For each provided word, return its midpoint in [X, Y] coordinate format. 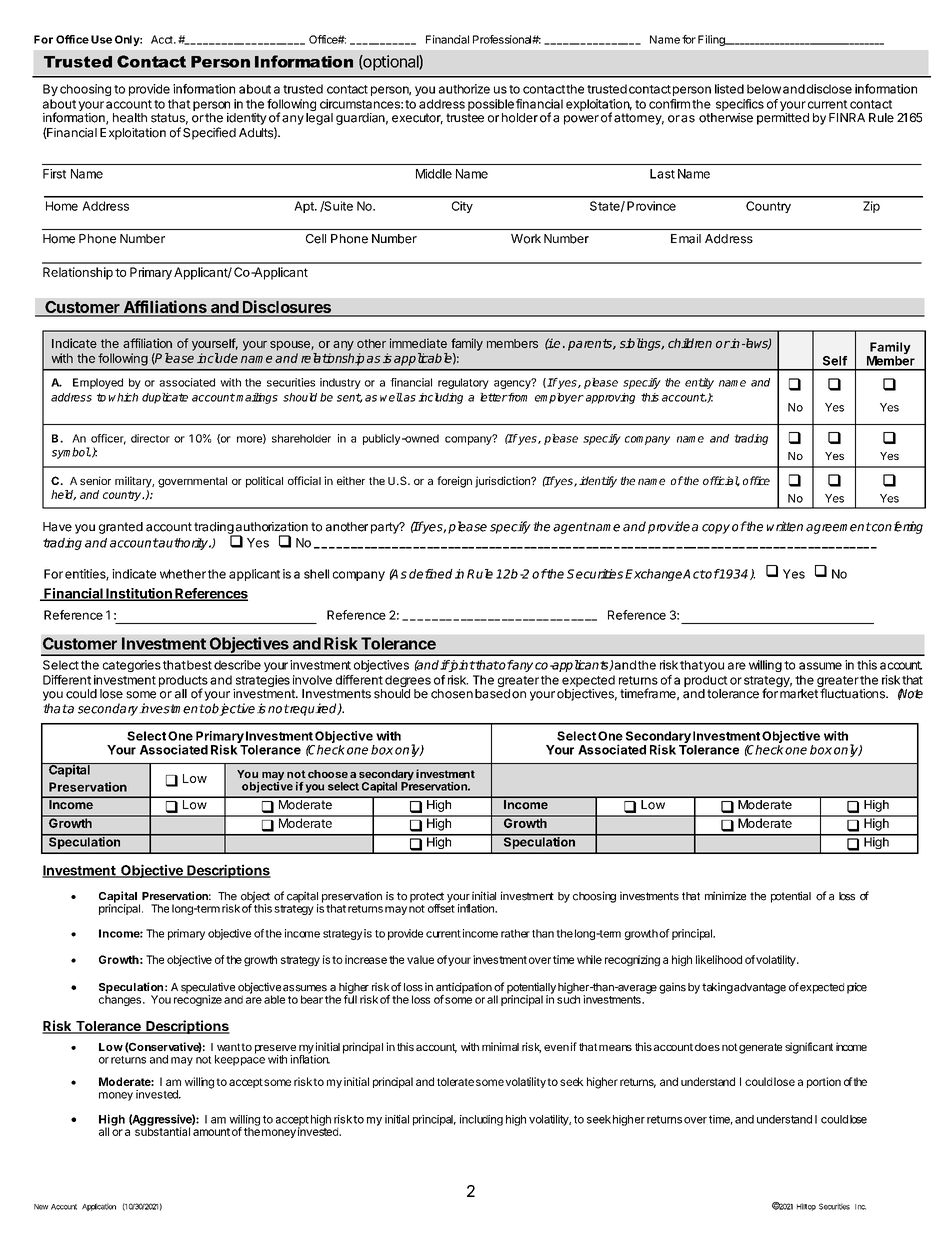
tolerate [455, 1081]
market [799, 694]
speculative [208, 989]
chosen [452, 694]
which [123, 397]
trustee [465, 118]
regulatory [463, 383]
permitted [783, 119]
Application [99, 1207]
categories [132, 666]
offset [441, 907]
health [130, 118]
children [690, 343]
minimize [725, 896]
